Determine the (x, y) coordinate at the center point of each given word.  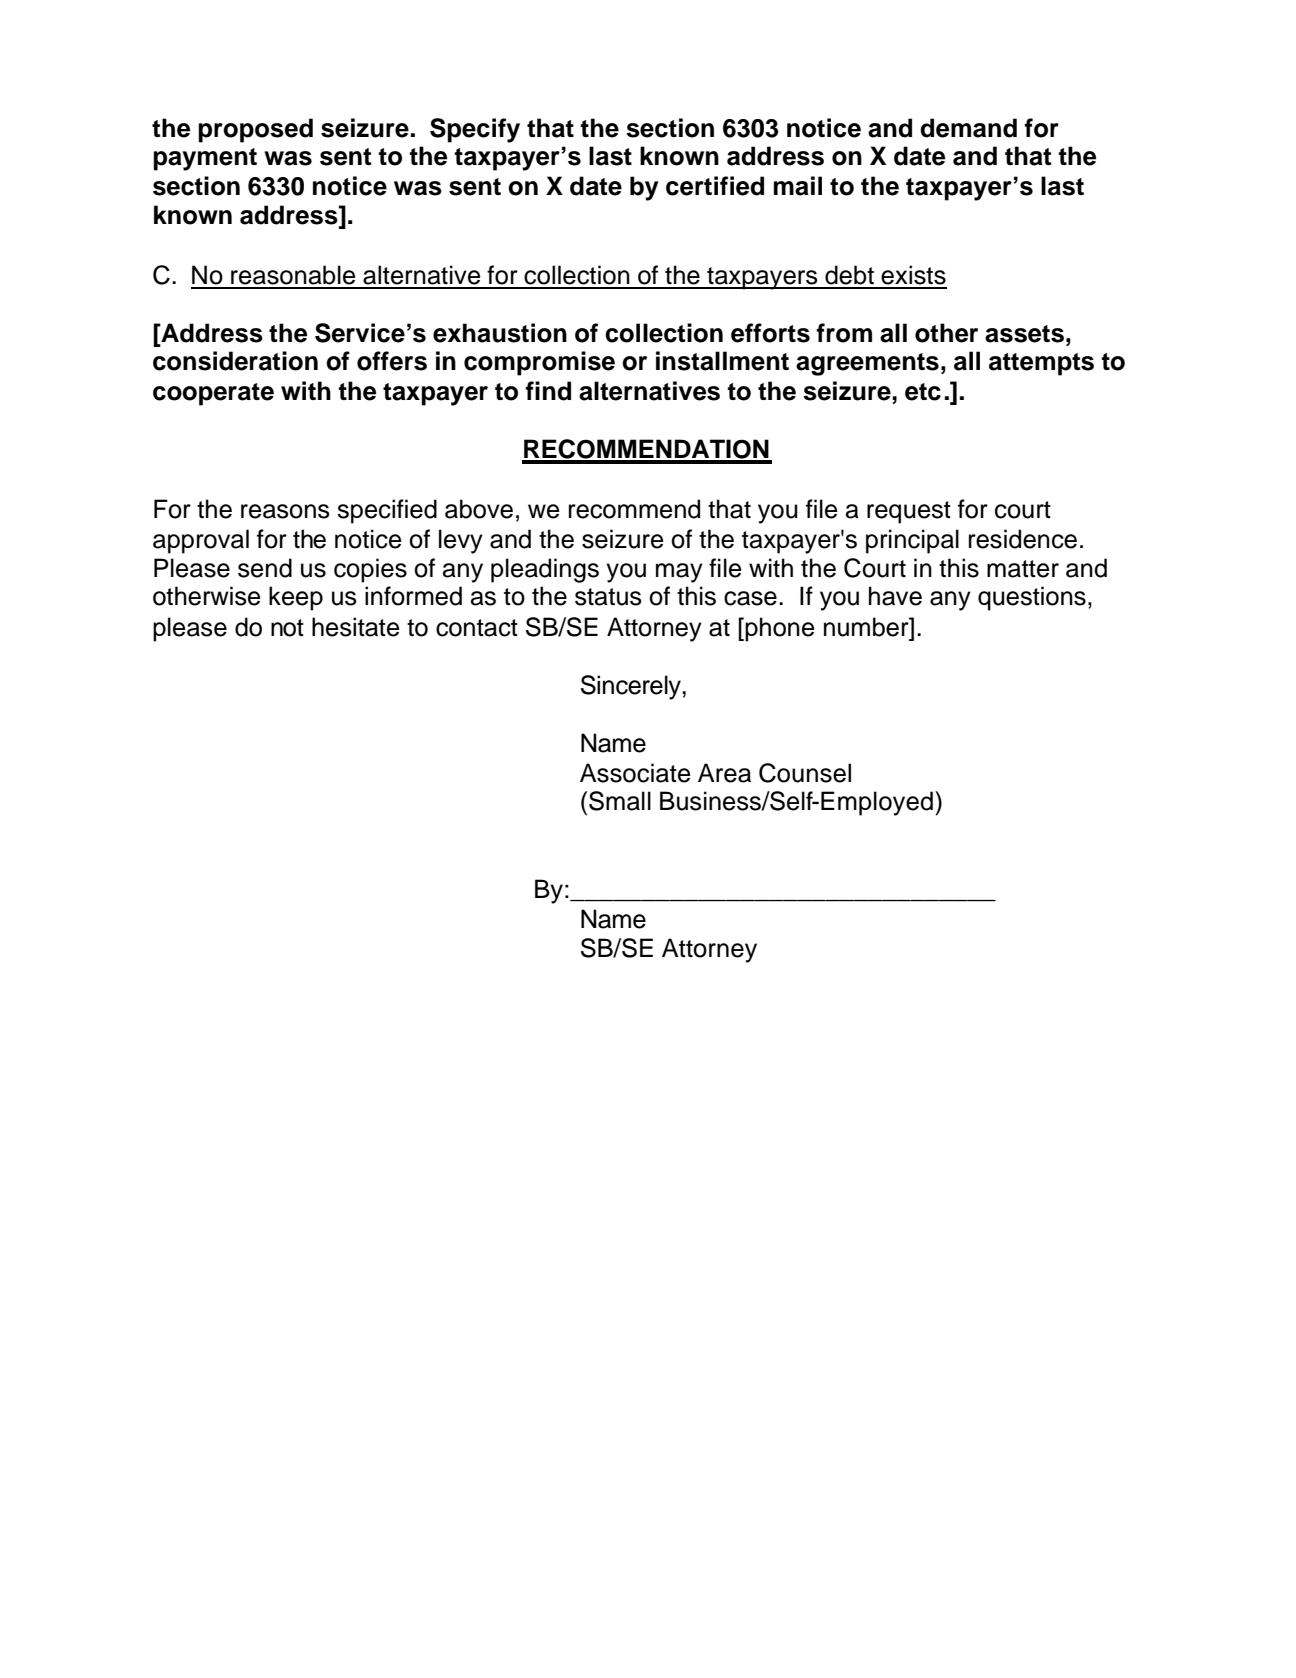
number (867, 627)
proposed (255, 130)
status (608, 597)
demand (968, 128)
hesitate (356, 627)
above (479, 509)
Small (620, 801)
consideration (235, 361)
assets (1024, 334)
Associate (635, 773)
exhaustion (500, 333)
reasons (285, 511)
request (909, 512)
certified (715, 186)
